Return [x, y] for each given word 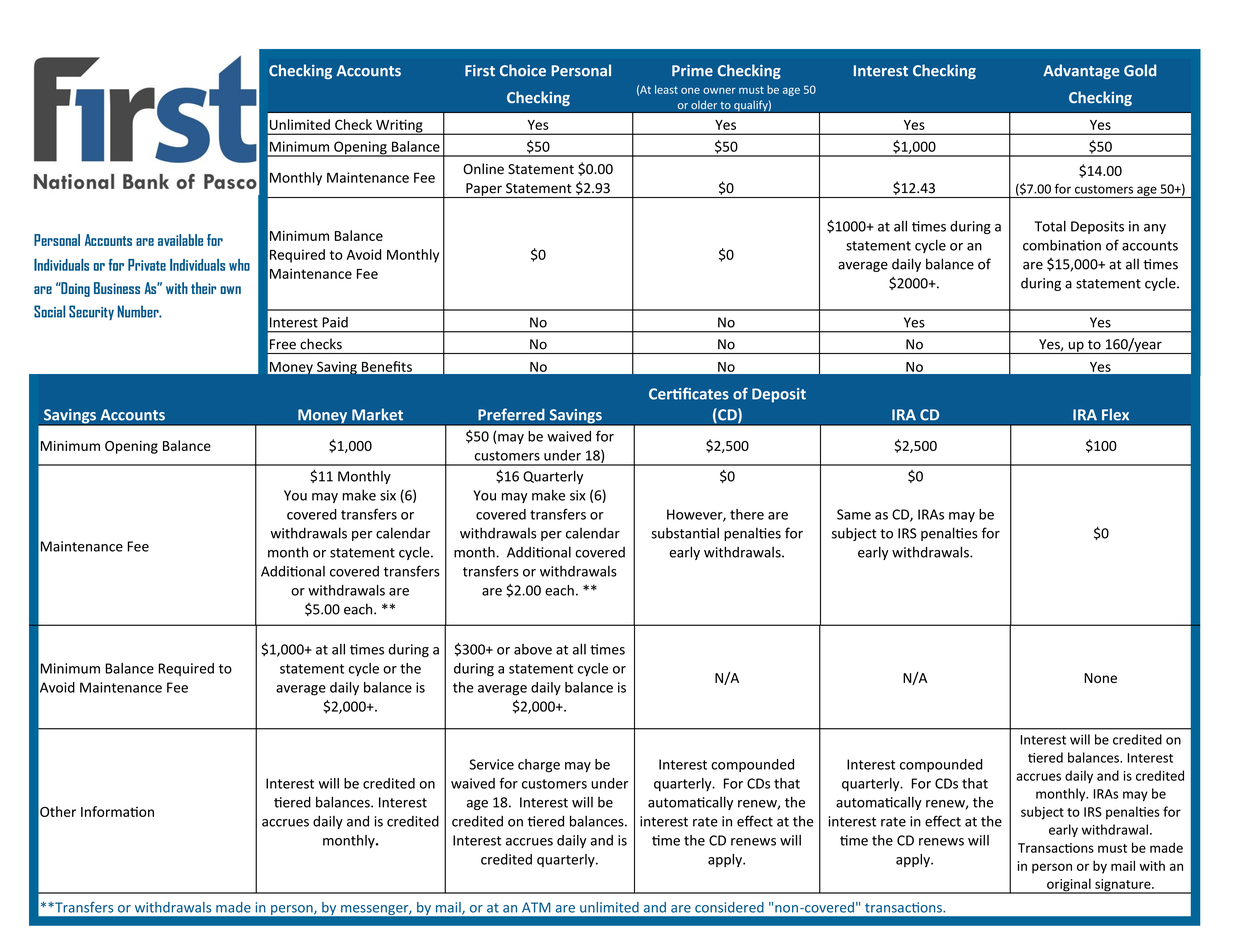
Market [377, 414]
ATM [536, 907]
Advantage [1081, 71]
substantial [685, 533]
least [666, 89]
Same [854, 514]
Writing [399, 127]
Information [117, 811]
